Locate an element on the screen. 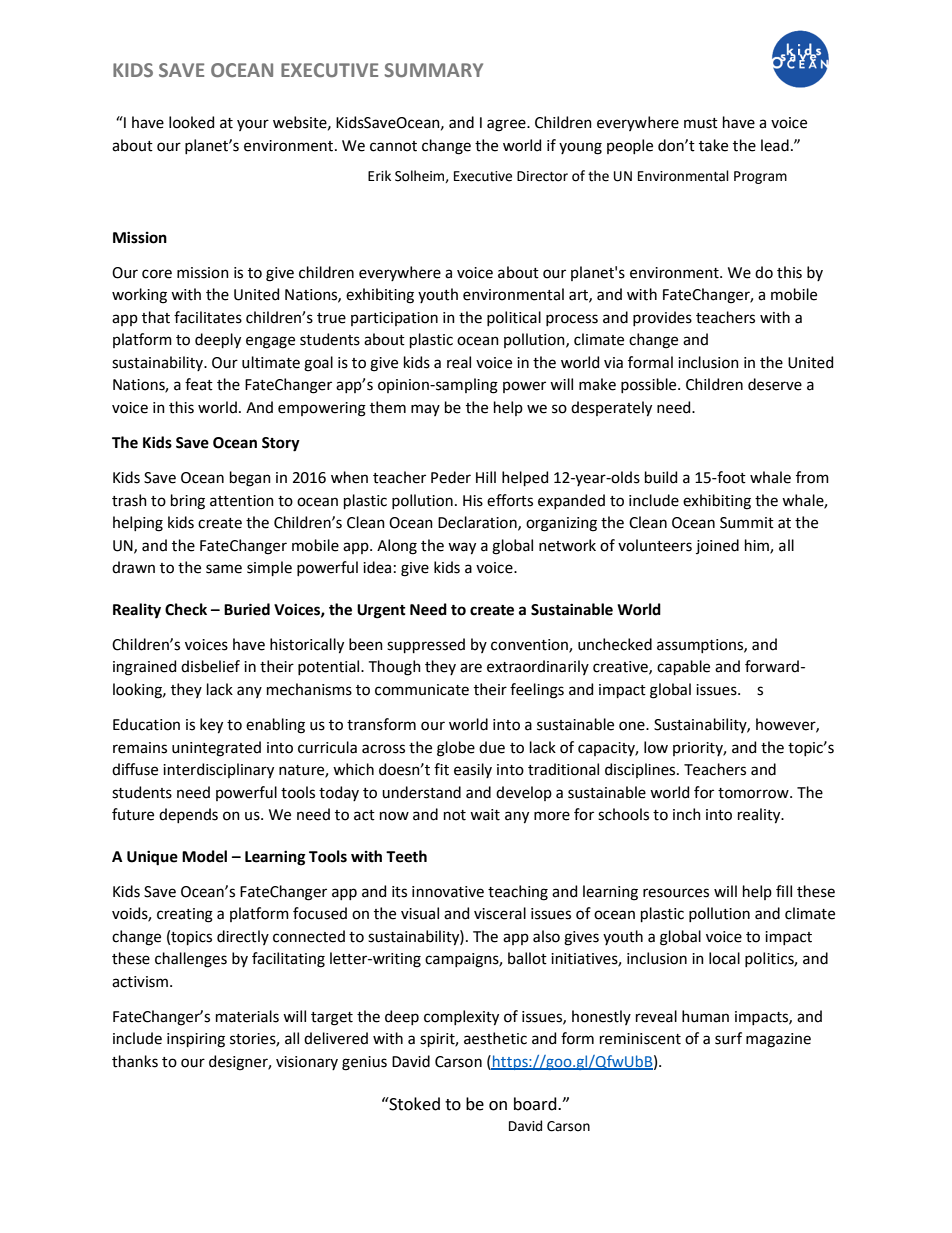 The image size is (952, 1233). looked is located at coordinates (191, 122).
